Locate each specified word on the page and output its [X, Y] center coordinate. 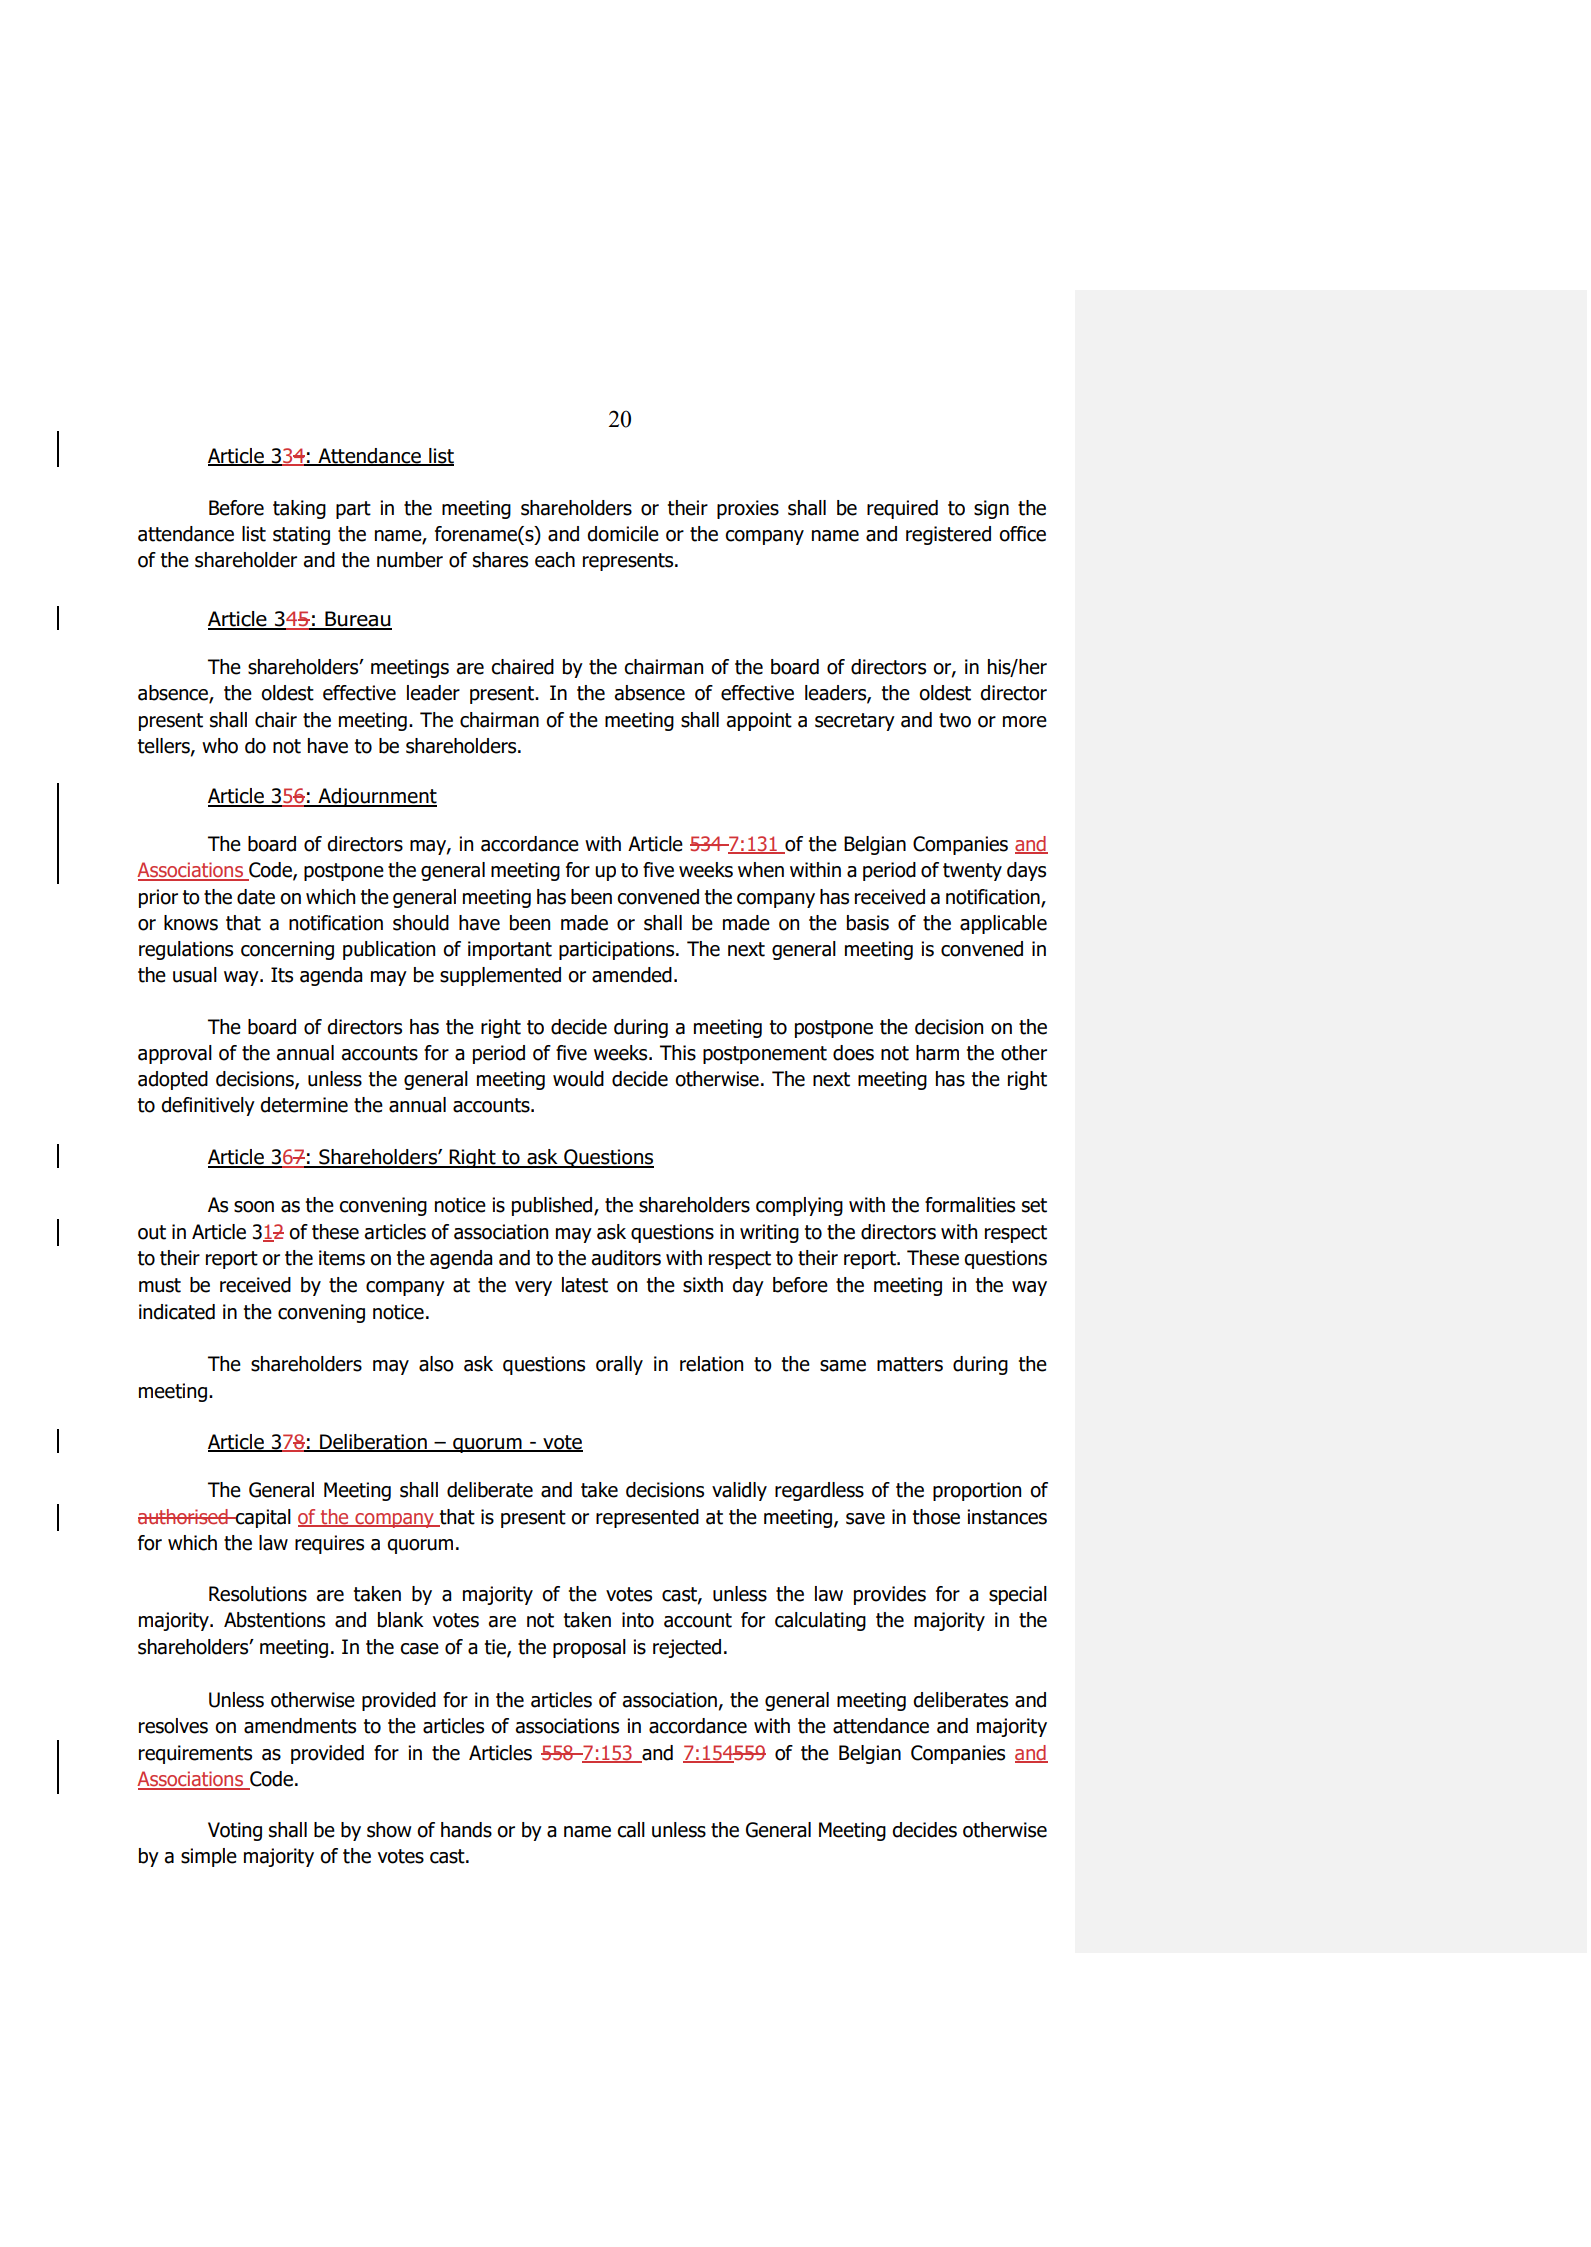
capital [262, 1518]
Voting [235, 1831]
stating [301, 535]
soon [254, 1207]
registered [948, 535]
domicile [623, 534]
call [631, 1830]
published [553, 1206]
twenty [972, 872]
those [936, 1517]
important [510, 950]
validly [739, 1491]
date [256, 897]
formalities [970, 1205]
